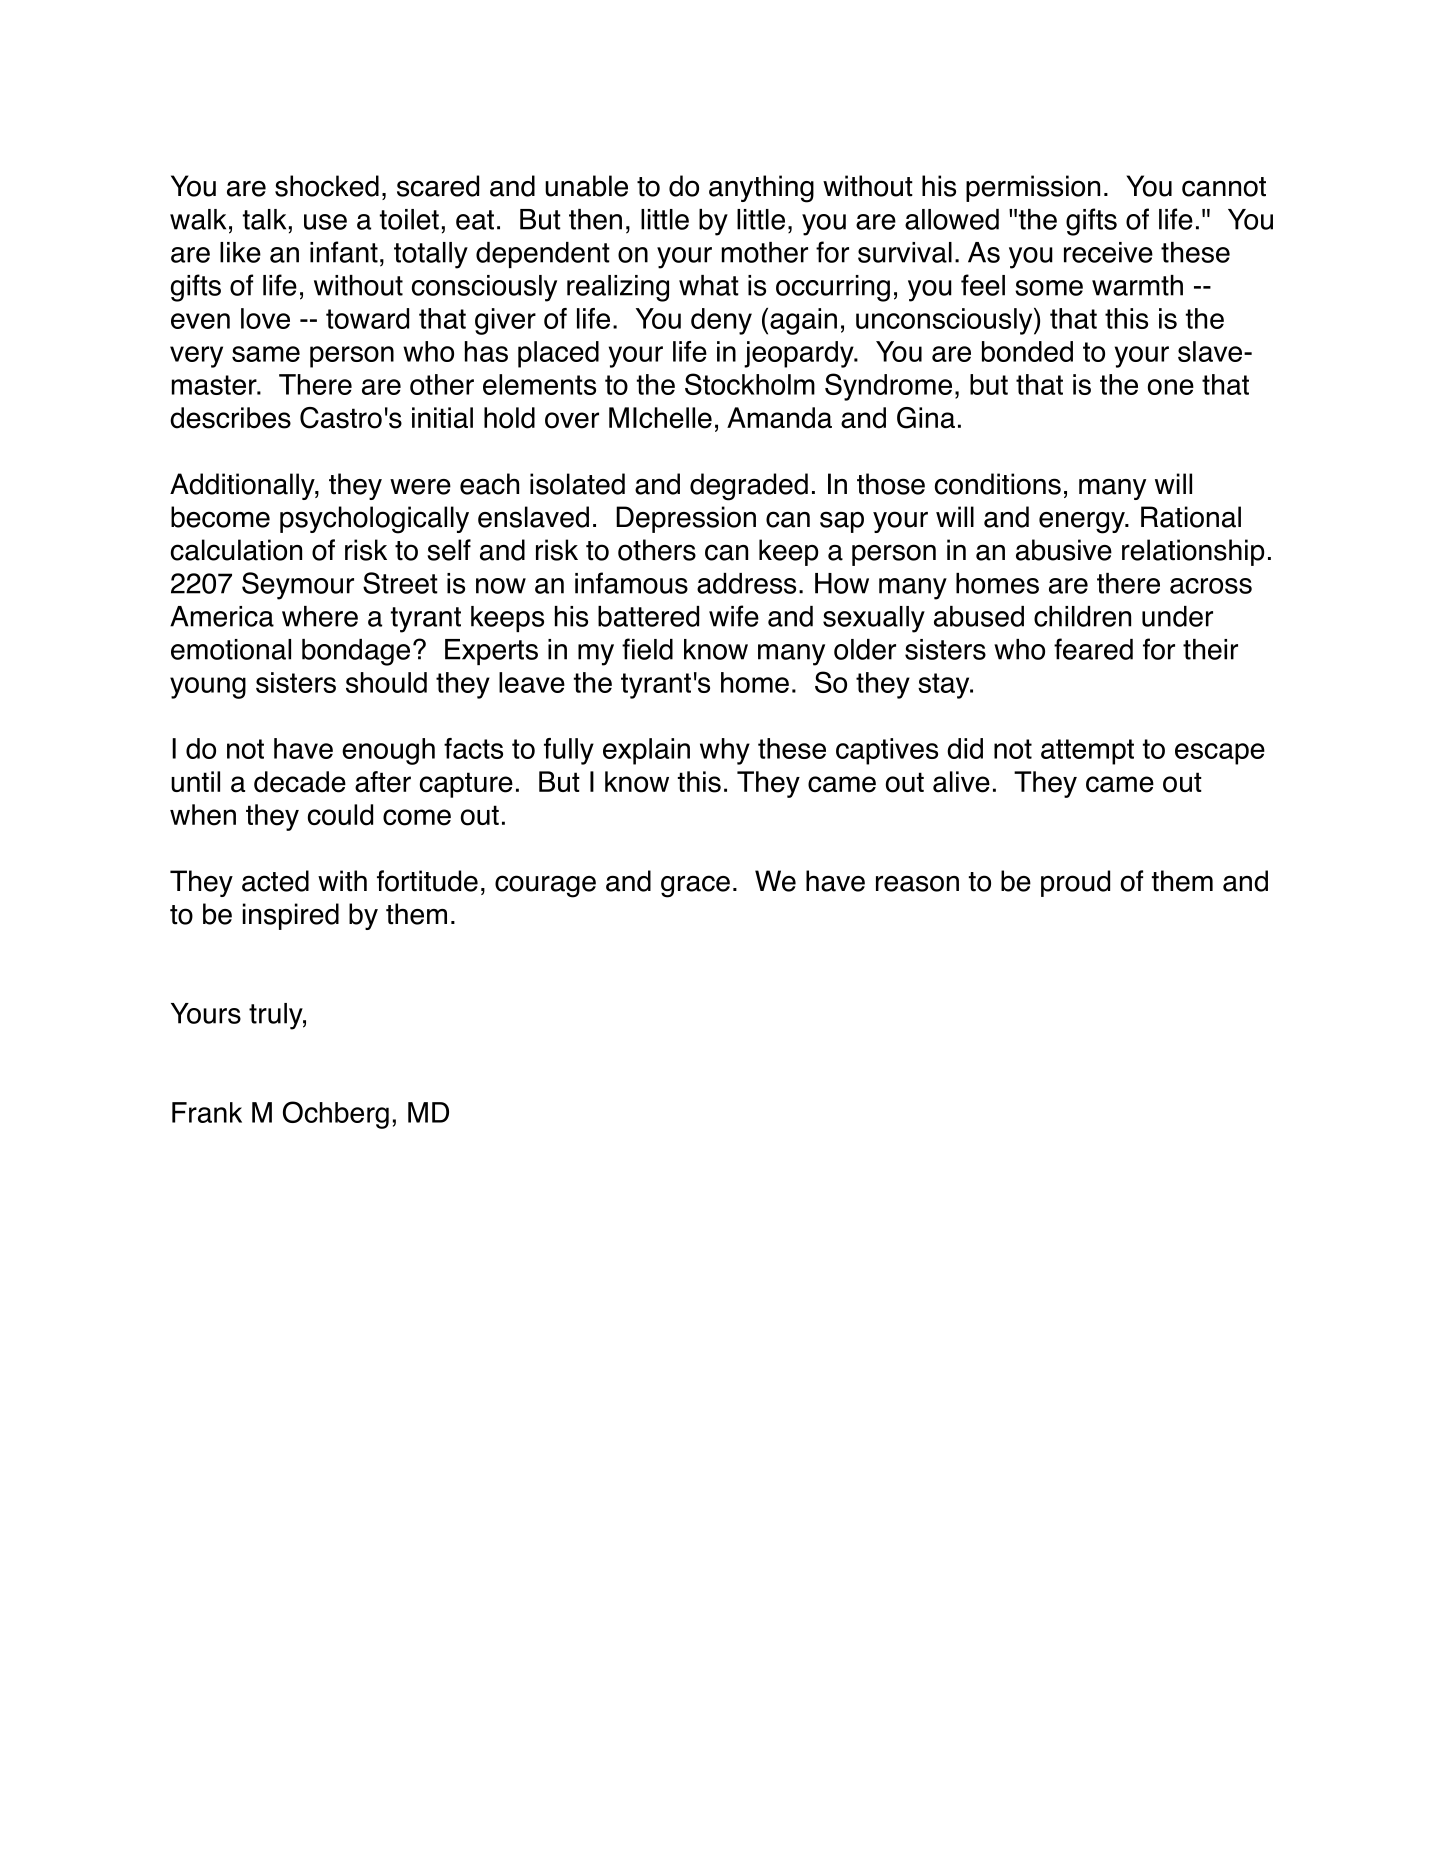 The height and width of the screenshot is (1872, 1446). Describe the element at coordinates (647, 649) in the screenshot. I see `field` at that location.
